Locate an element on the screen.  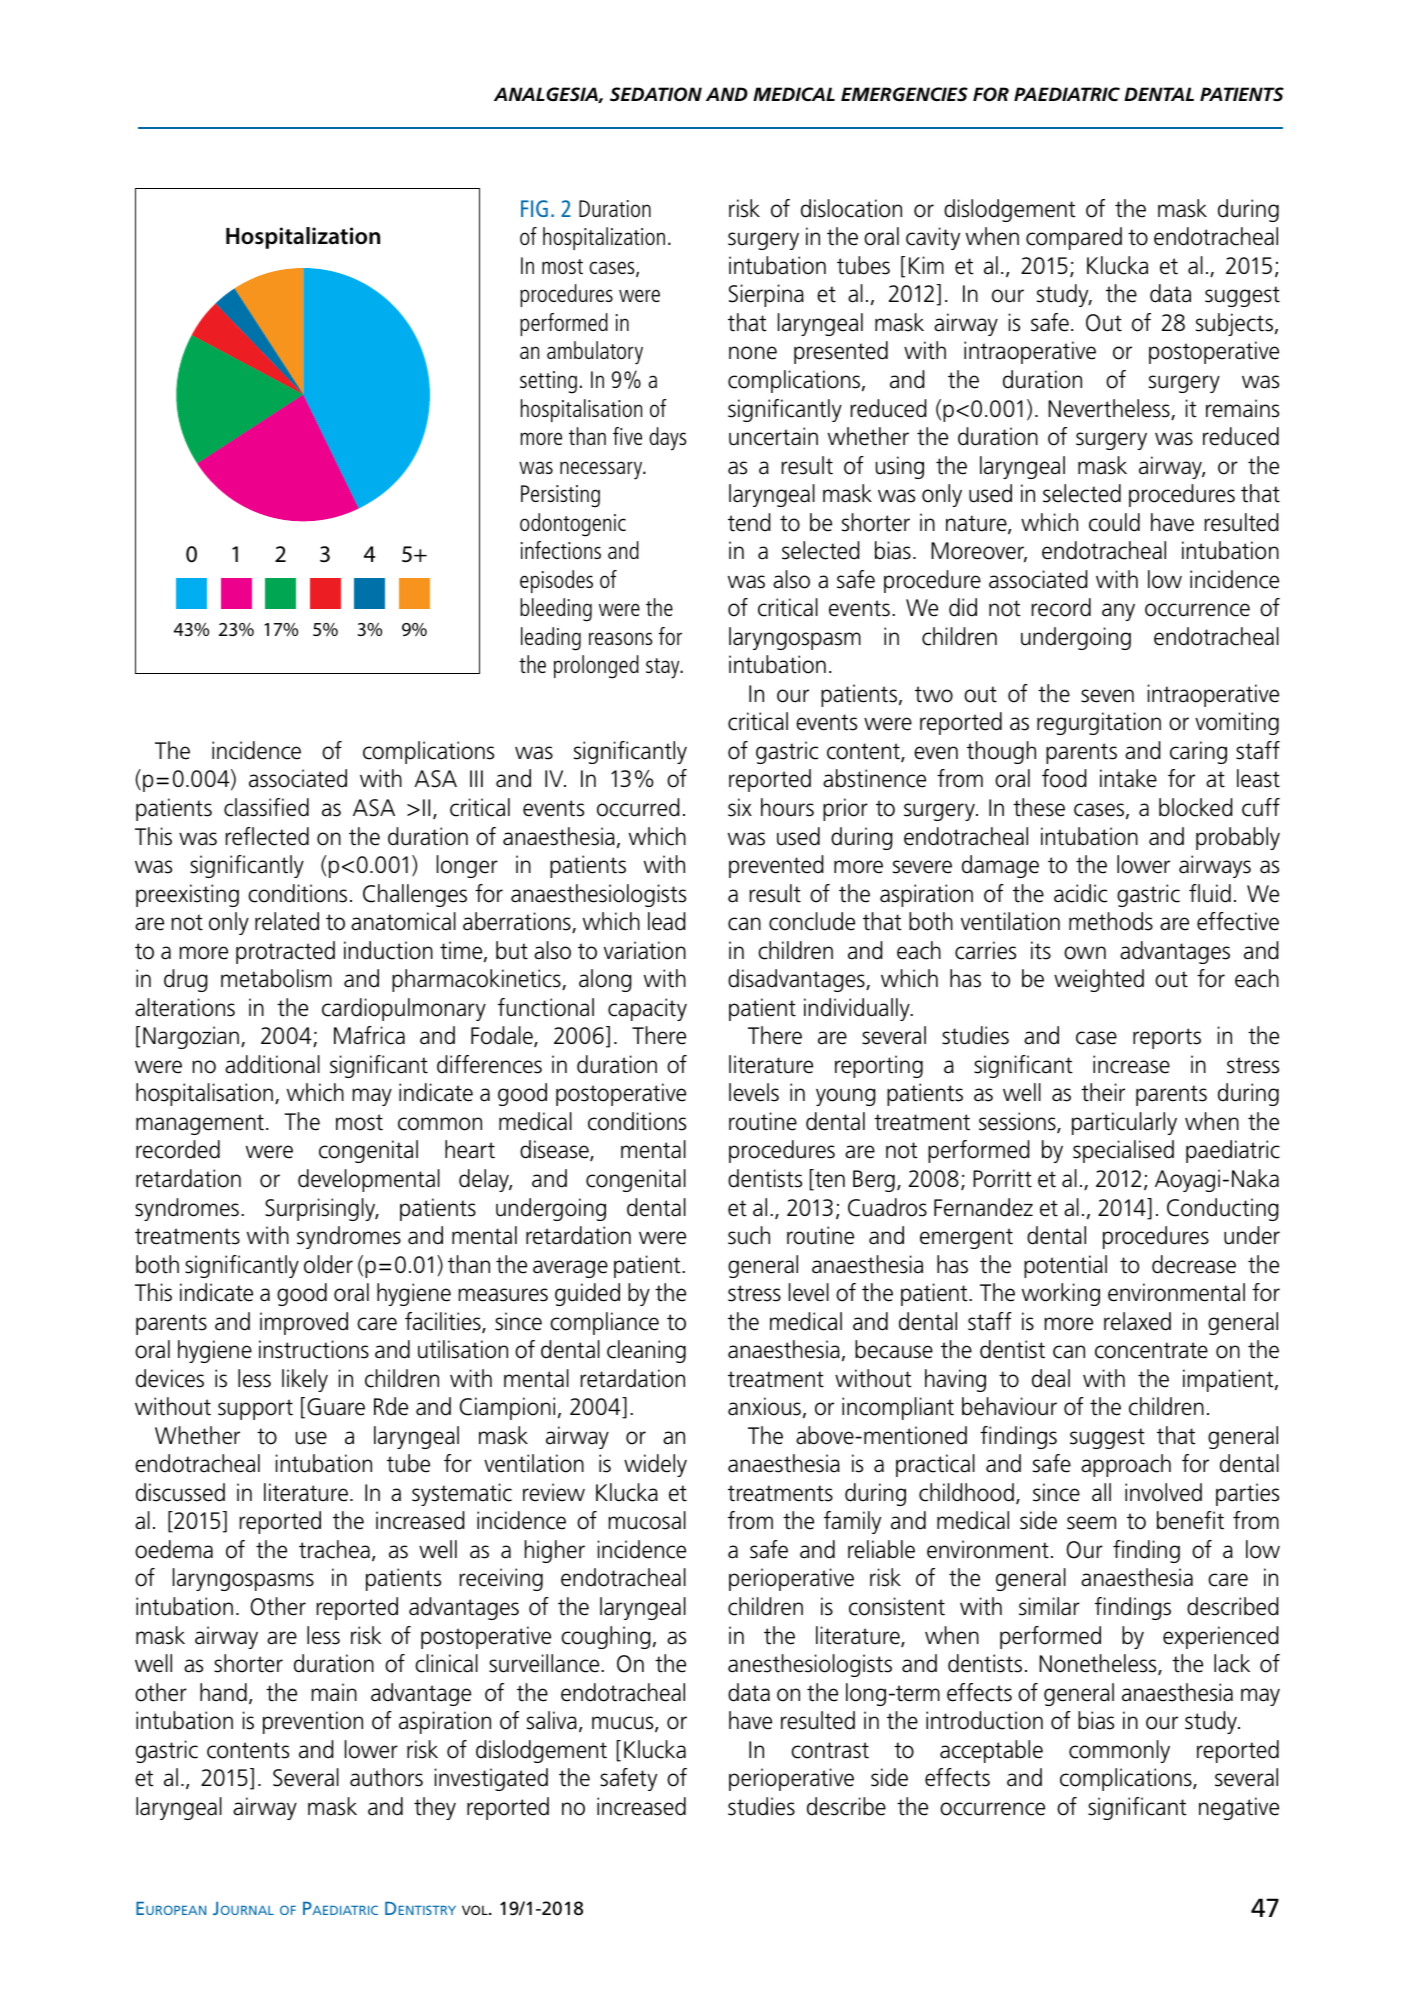
additional is located at coordinates (272, 1064).
